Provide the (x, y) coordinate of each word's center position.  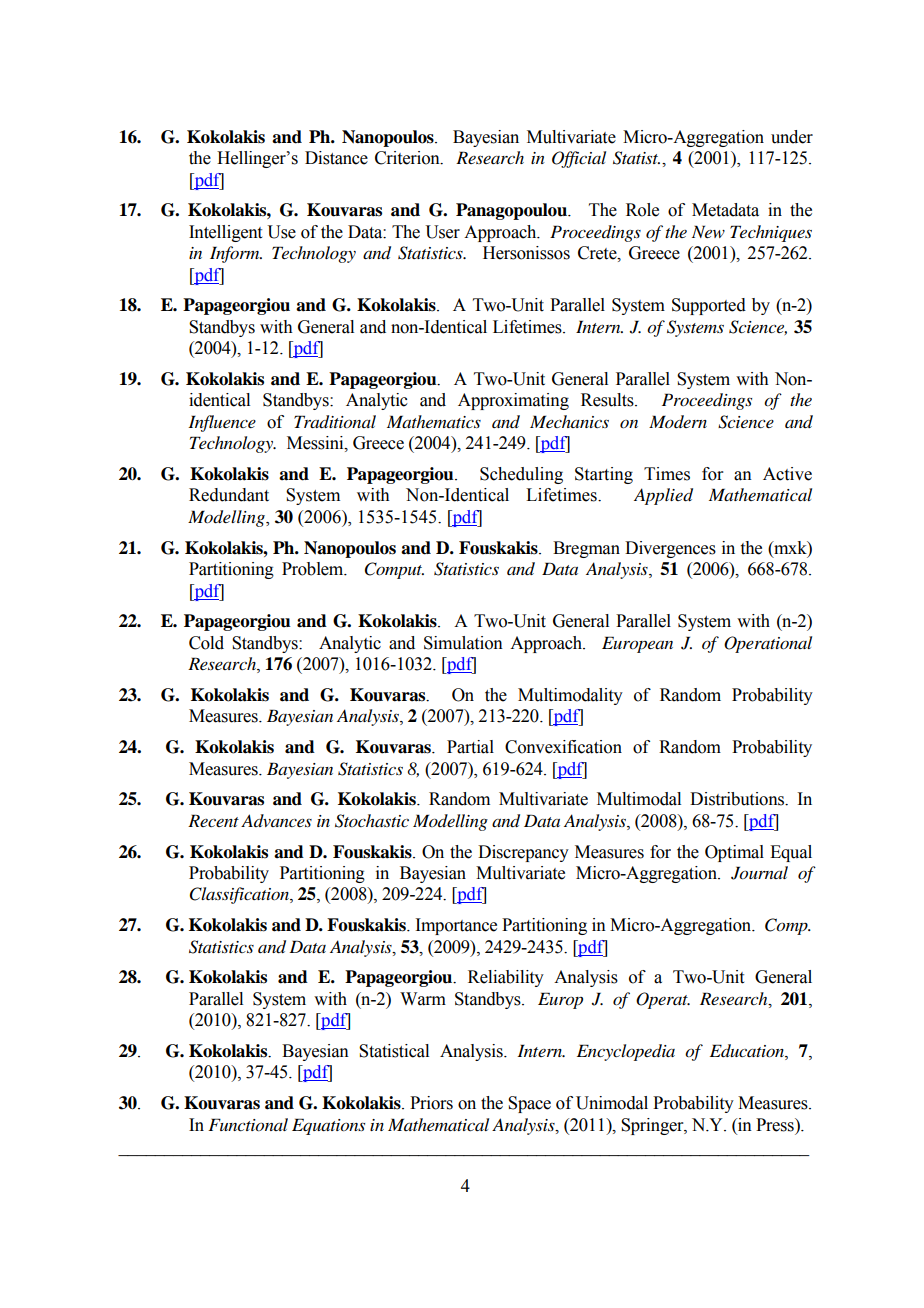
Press (776, 1125)
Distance (336, 158)
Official (579, 159)
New (708, 231)
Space (529, 1104)
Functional (248, 1125)
